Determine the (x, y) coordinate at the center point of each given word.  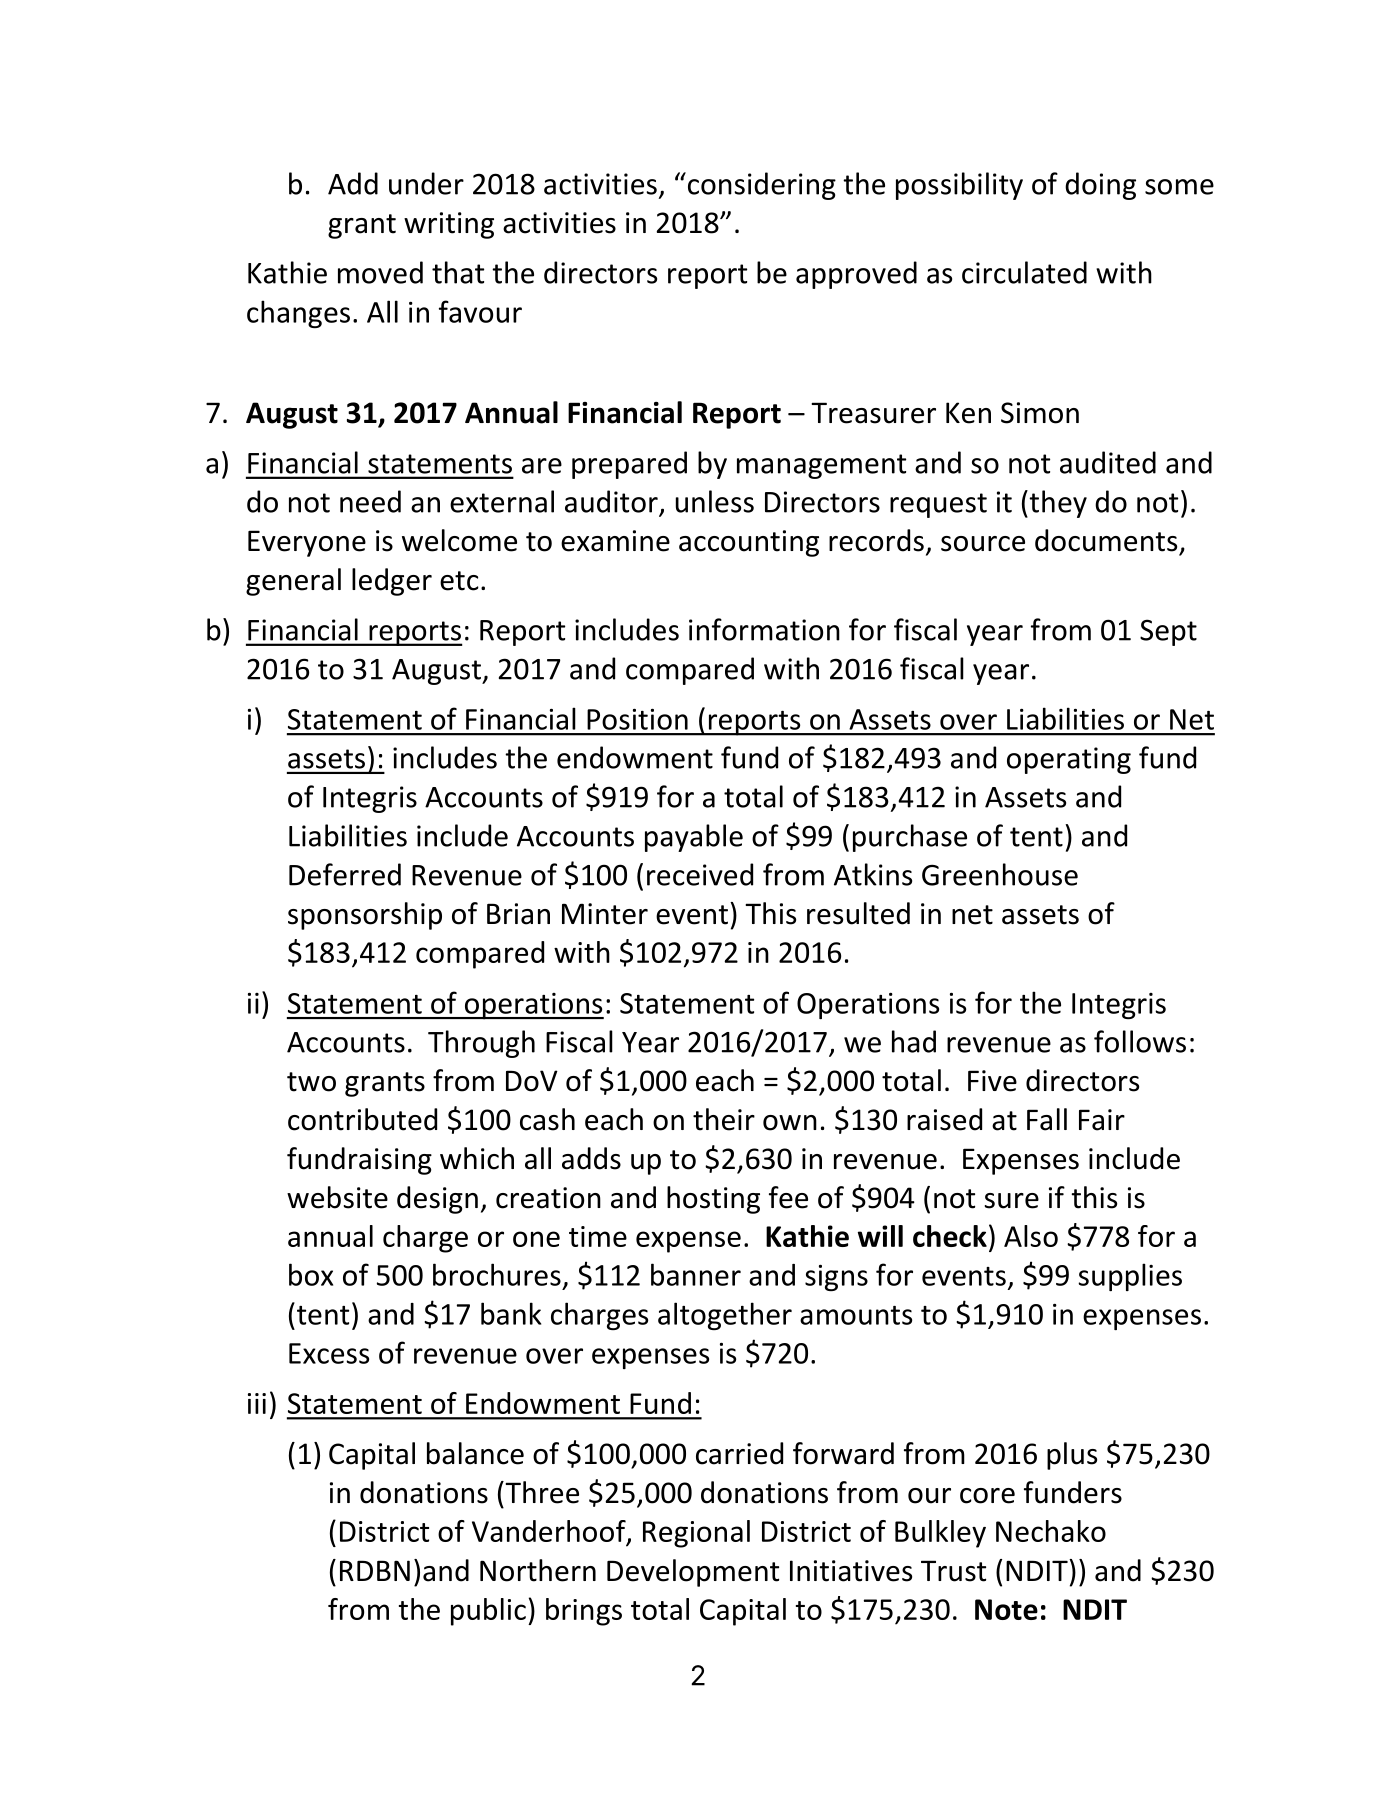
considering (760, 186)
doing (1100, 186)
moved (380, 272)
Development (693, 1573)
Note (1006, 1609)
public (488, 1612)
